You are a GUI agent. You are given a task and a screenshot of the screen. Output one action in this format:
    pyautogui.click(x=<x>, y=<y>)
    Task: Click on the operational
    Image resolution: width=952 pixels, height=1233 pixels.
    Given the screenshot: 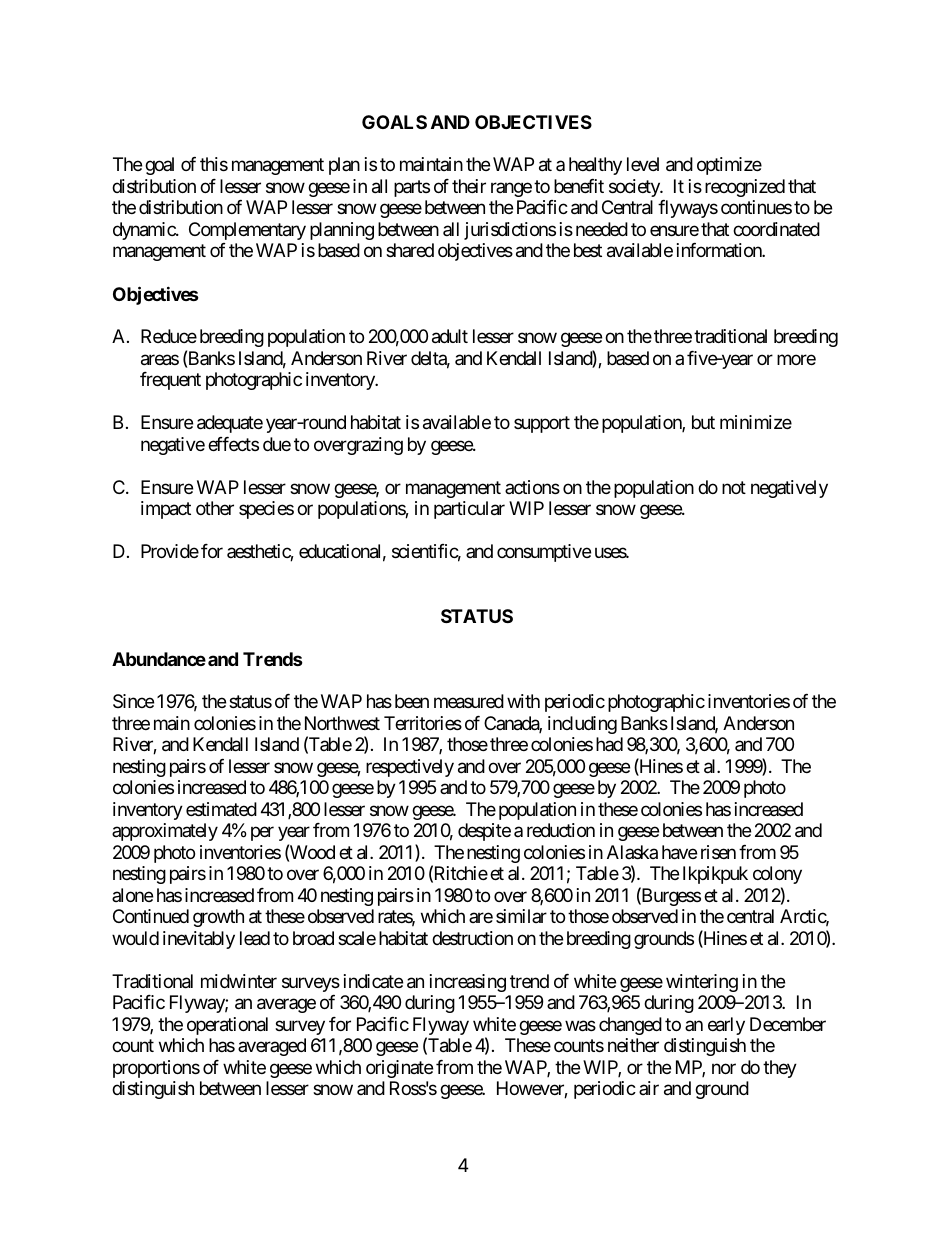 What is the action you would take?
    pyautogui.click(x=227, y=1026)
